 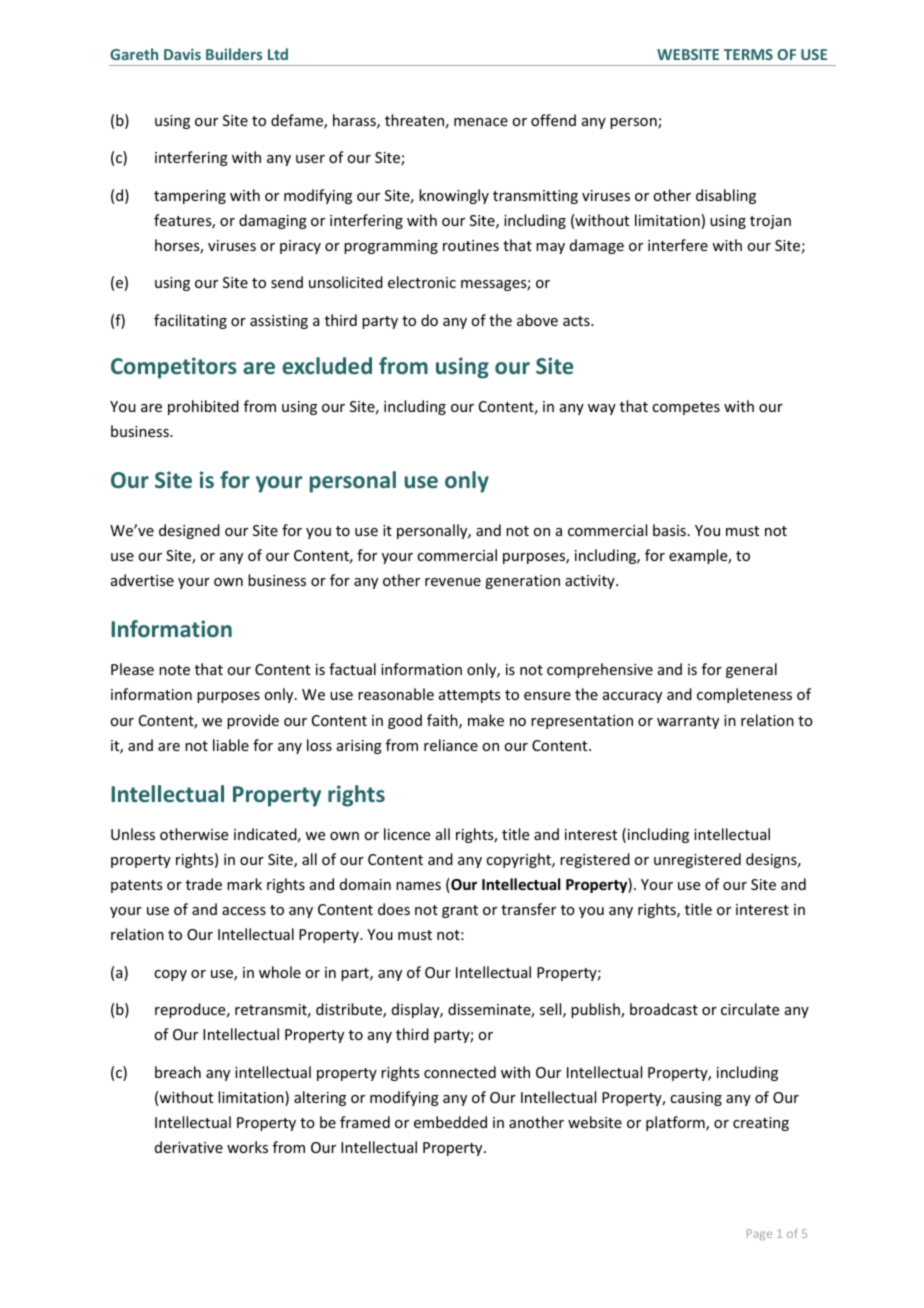 What do you see at coordinates (748, 54) in the image?
I see `TERMS` at bounding box center [748, 54].
